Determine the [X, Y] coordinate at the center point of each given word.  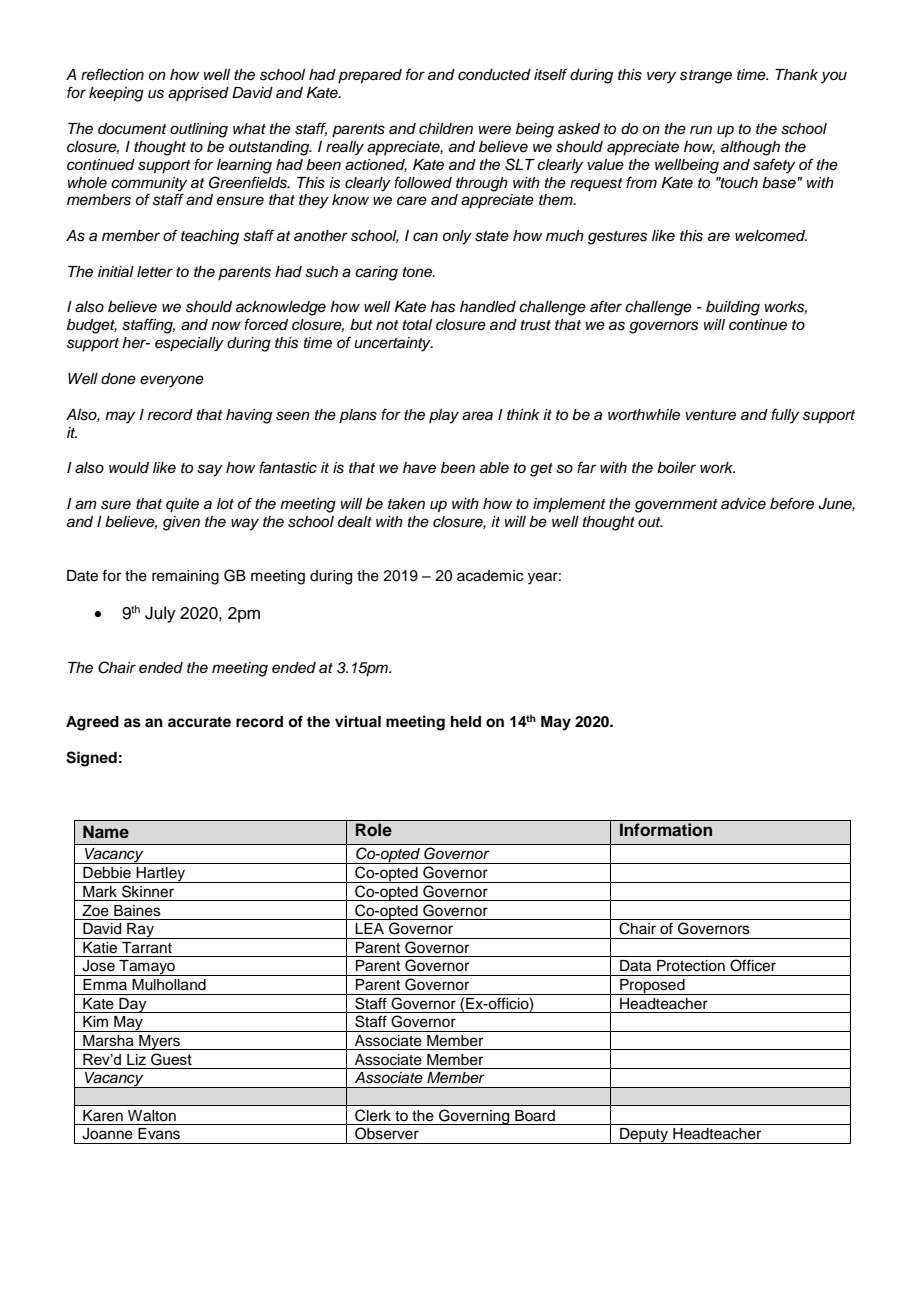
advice [743, 503]
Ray [140, 931]
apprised [198, 94]
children [446, 129]
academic [490, 576]
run [701, 130]
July [160, 614]
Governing [474, 1117]
